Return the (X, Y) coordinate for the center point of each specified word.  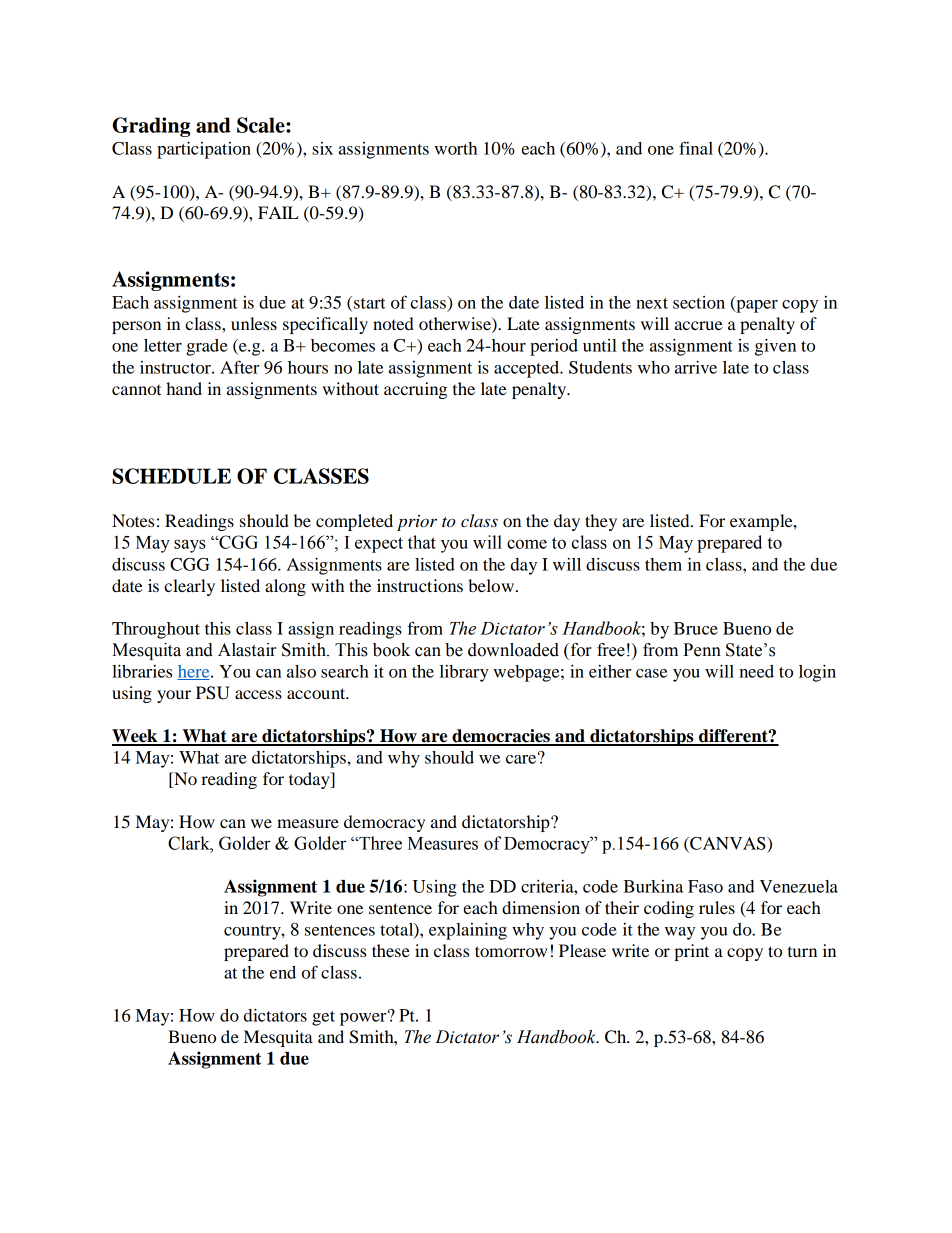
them (663, 564)
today (310, 780)
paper (756, 306)
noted (393, 323)
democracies (501, 737)
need (756, 671)
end (283, 972)
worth (455, 148)
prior (417, 523)
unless (254, 323)
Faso (705, 886)
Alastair (247, 650)
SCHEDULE (171, 476)
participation (204, 150)
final (696, 148)
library (464, 673)
